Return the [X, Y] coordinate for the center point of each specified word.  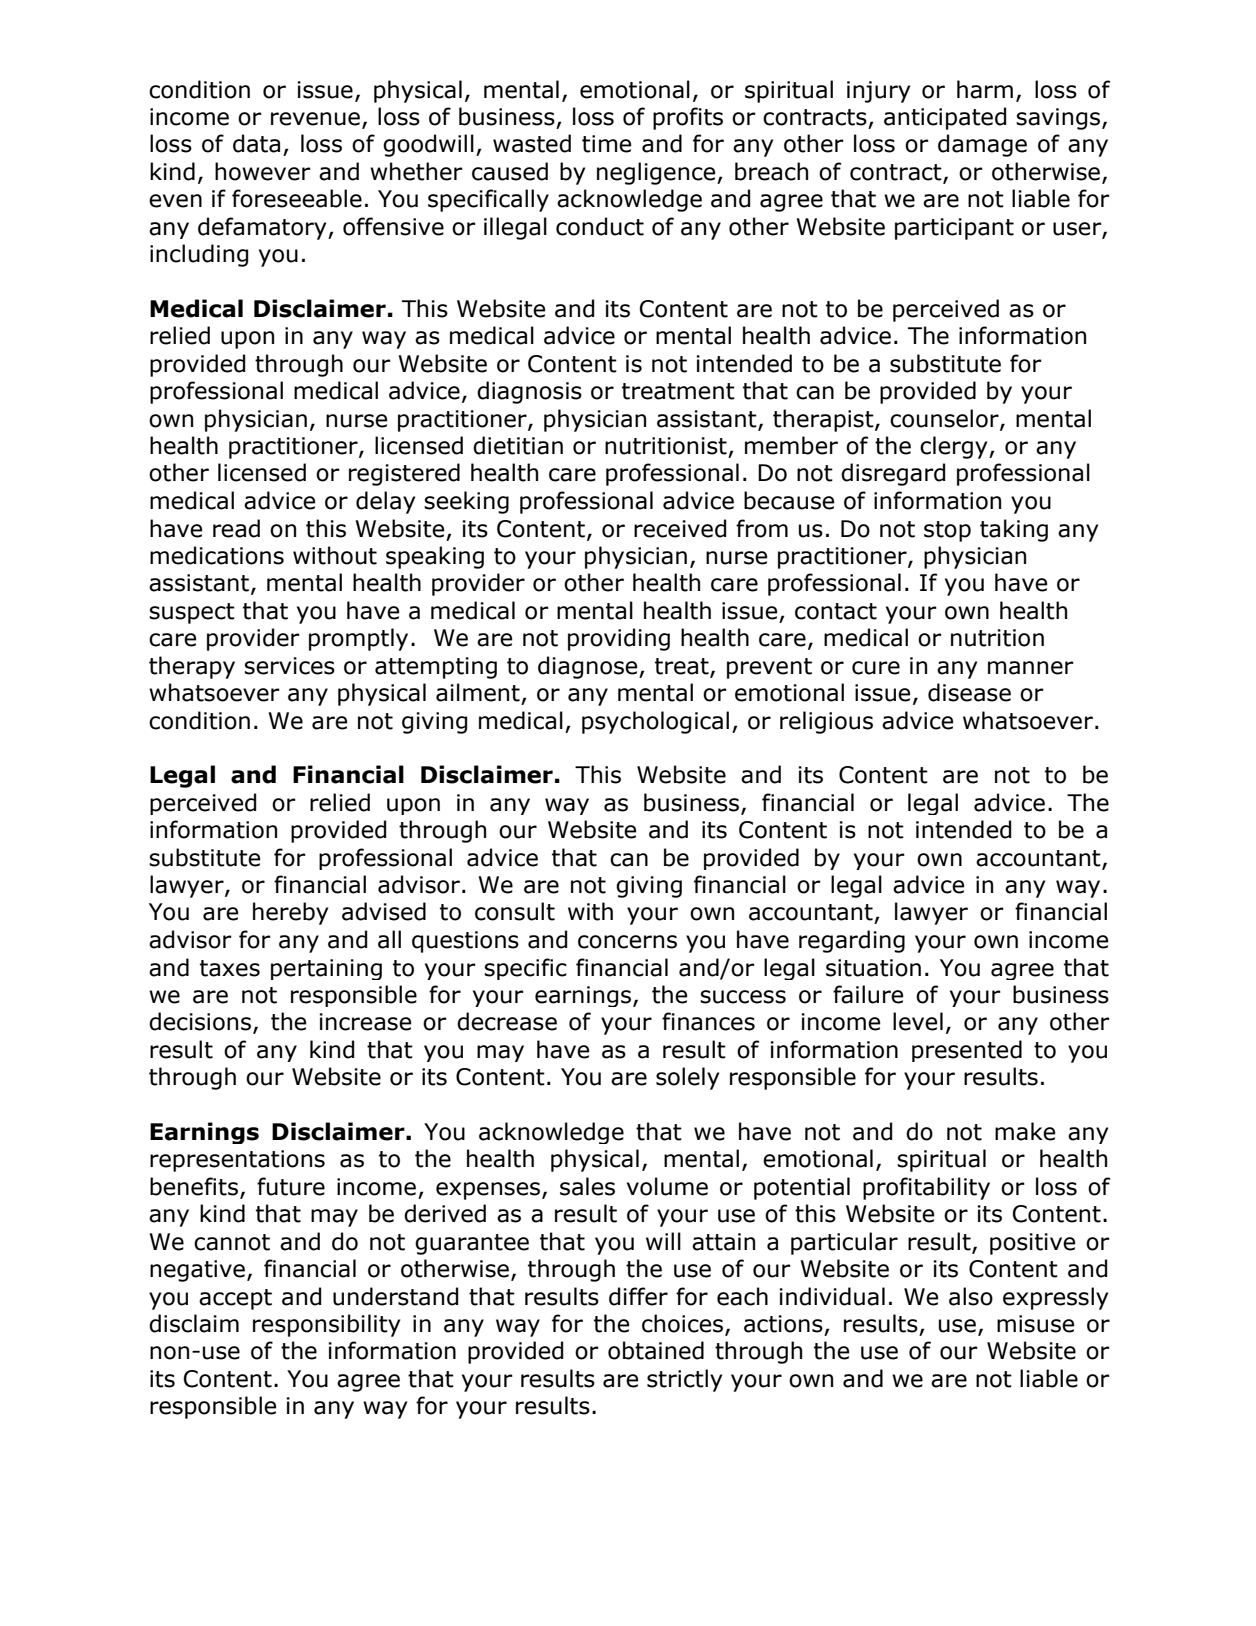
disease [969, 692]
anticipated [945, 118]
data [256, 143]
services [289, 666]
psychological [655, 722]
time [606, 144]
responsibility [326, 1325]
